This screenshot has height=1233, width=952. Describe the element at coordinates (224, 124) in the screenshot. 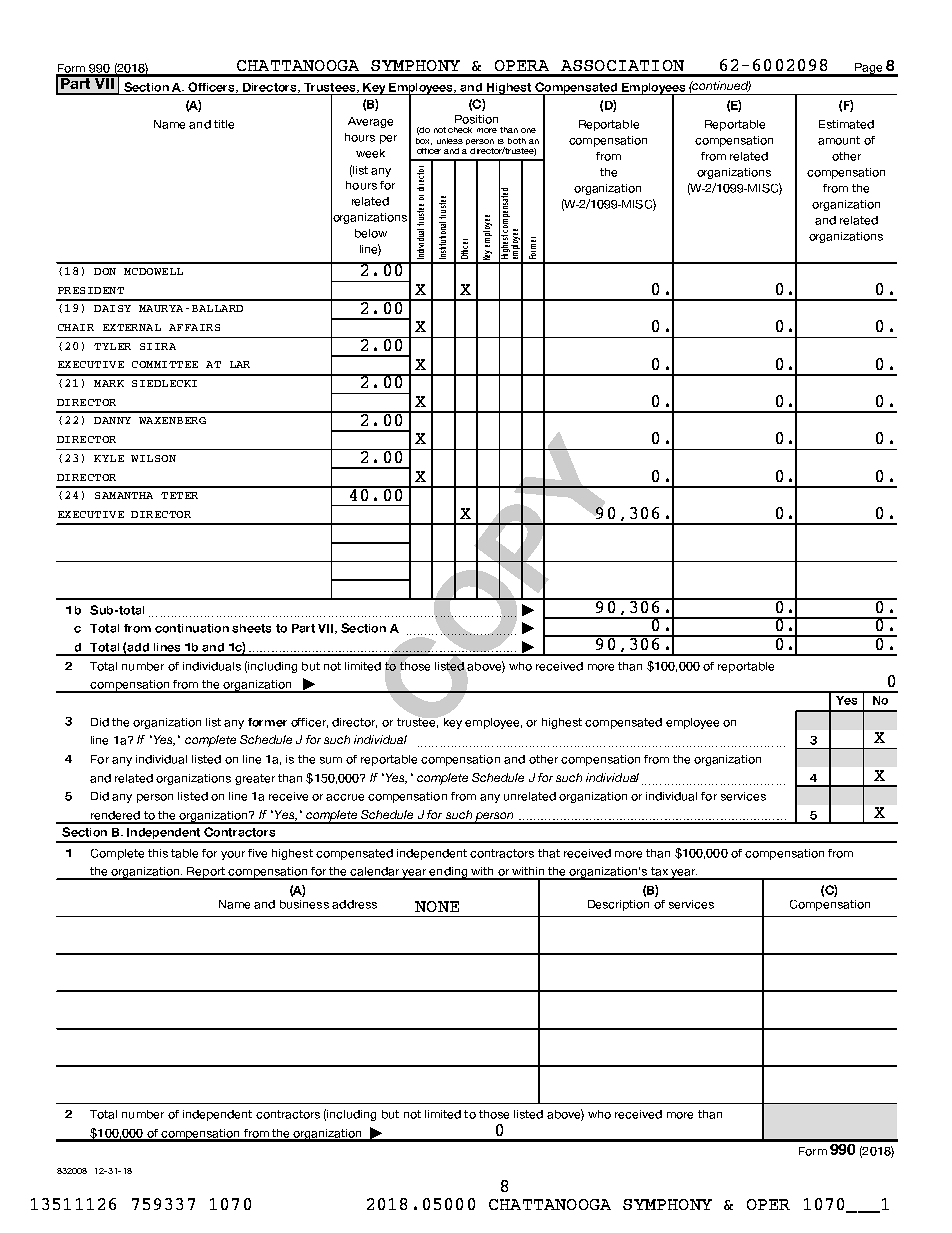

I see `title` at that location.
